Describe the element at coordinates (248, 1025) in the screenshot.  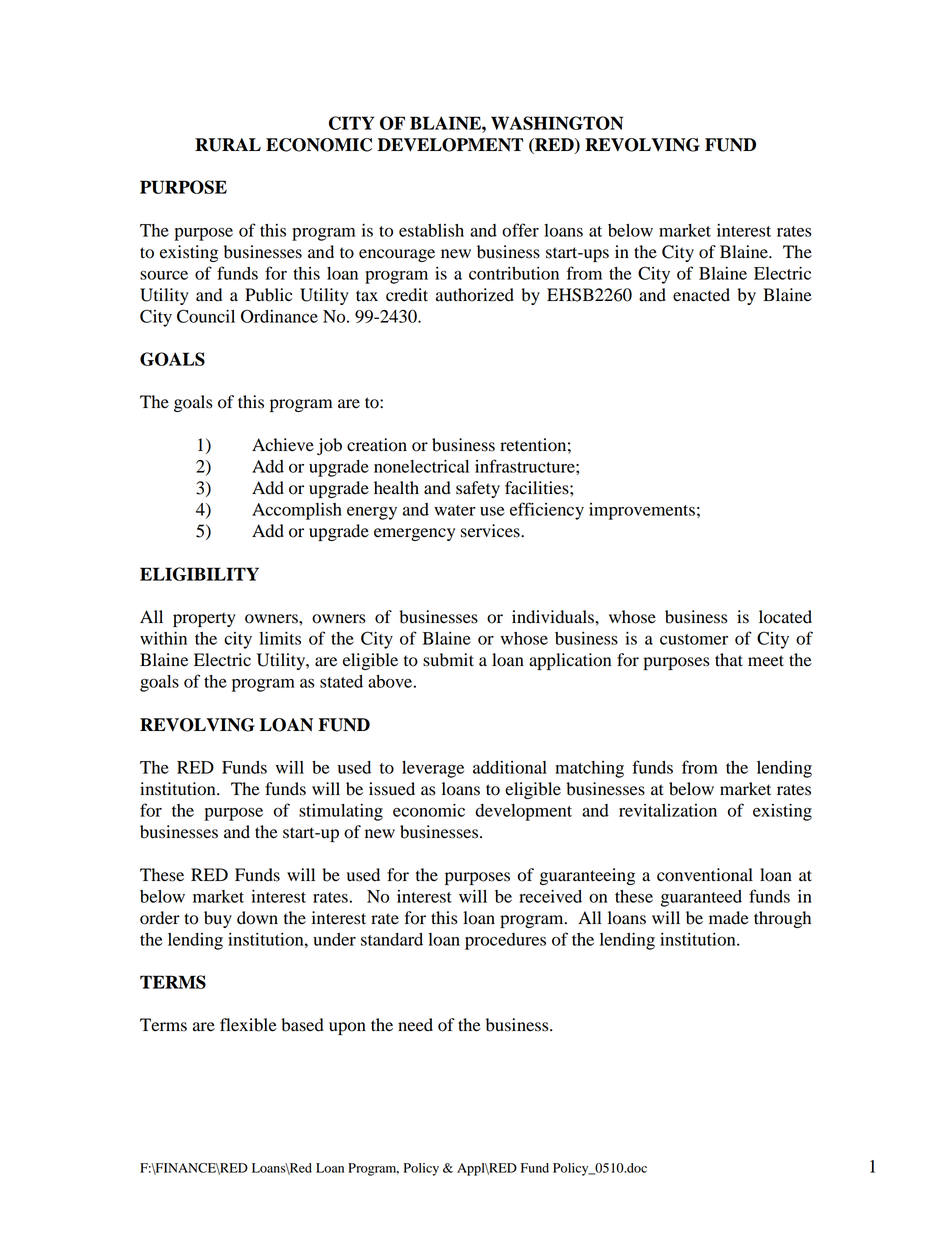
I see `flexible` at that location.
